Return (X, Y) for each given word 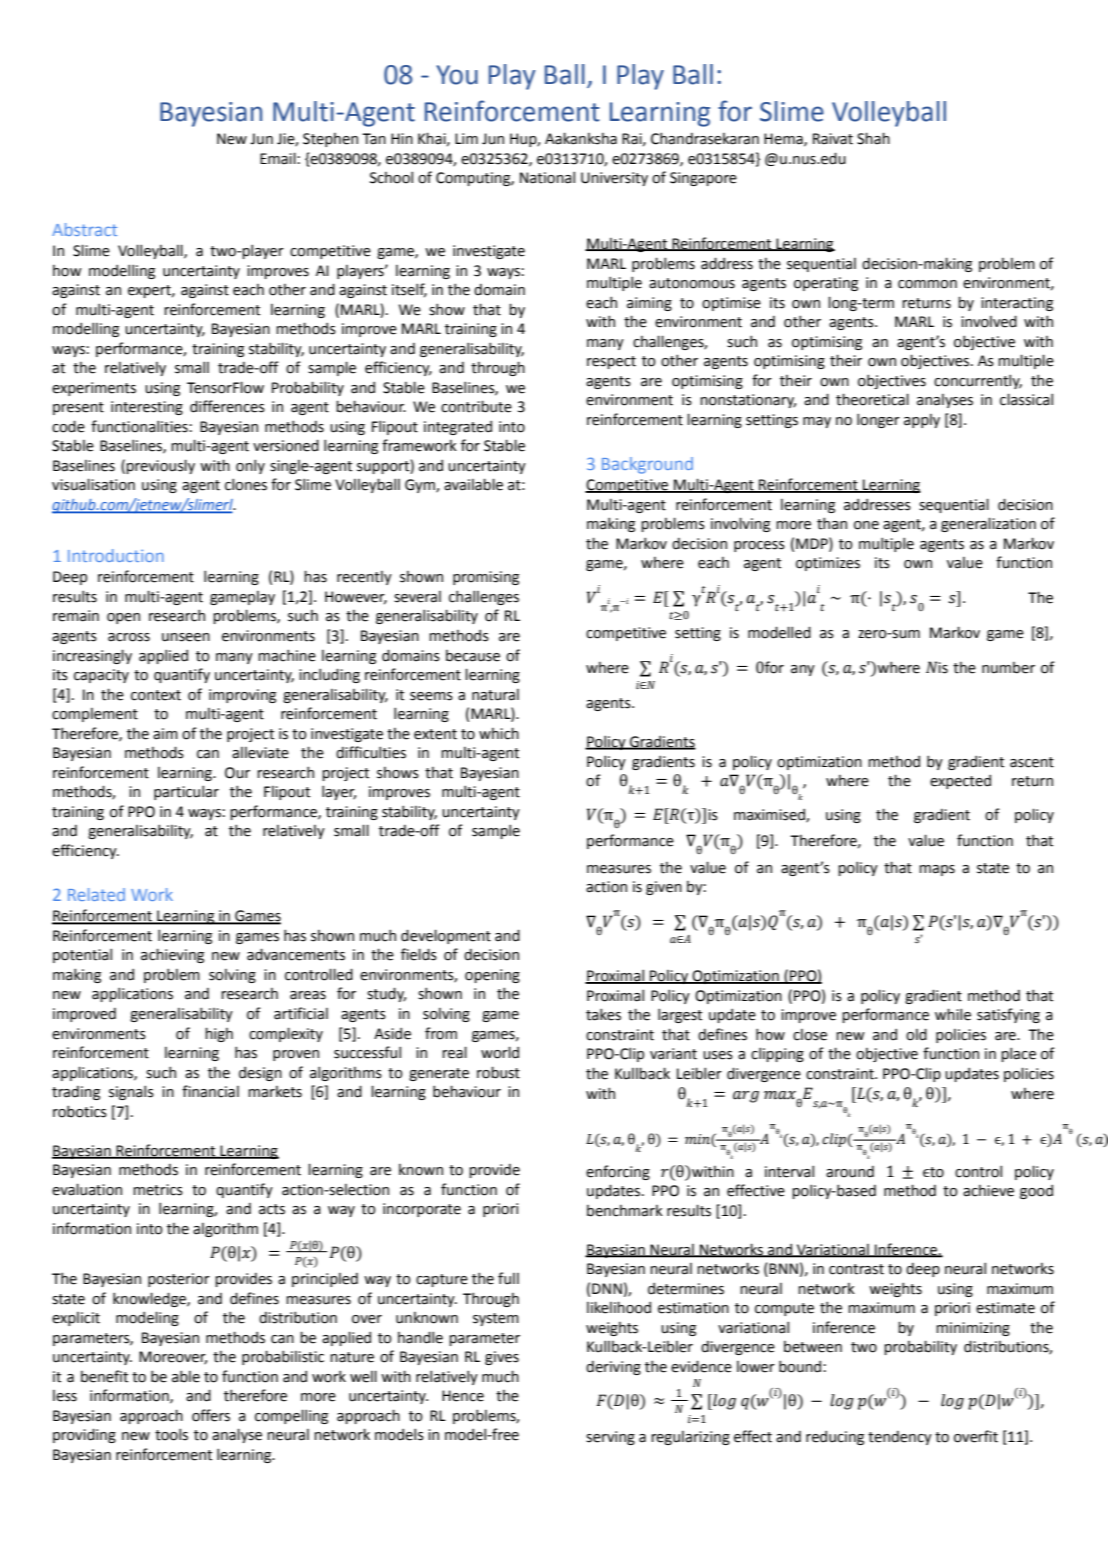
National (547, 177)
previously (160, 466)
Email (278, 158)
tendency (900, 1438)
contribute (476, 406)
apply (922, 421)
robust (498, 1072)
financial (210, 1091)
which (499, 733)
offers (211, 1415)
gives (502, 1358)
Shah (873, 138)
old (916, 1034)
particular (186, 792)
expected (960, 782)
